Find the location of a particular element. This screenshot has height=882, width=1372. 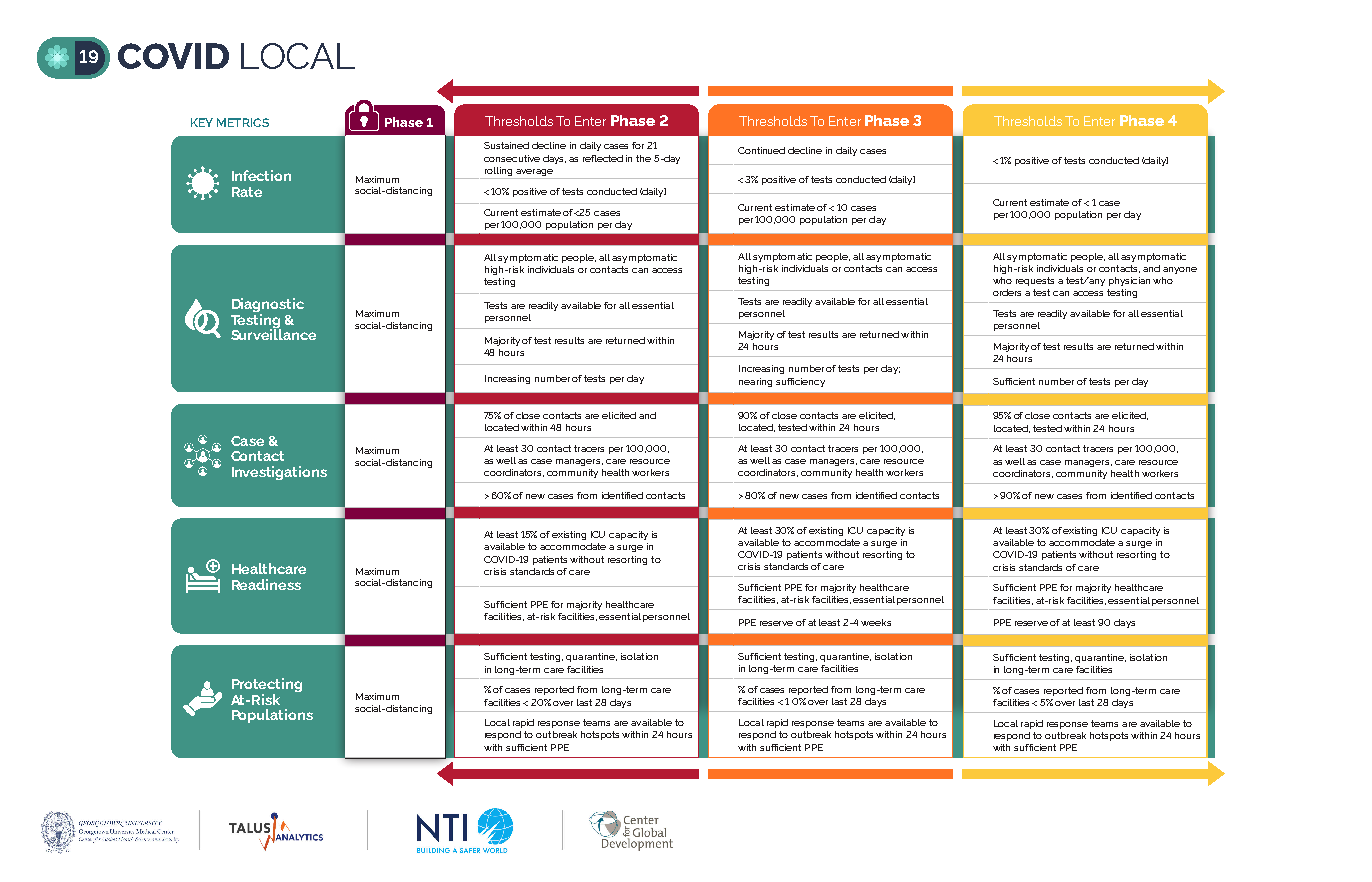

reflected is located at coordinates (603, 158).
